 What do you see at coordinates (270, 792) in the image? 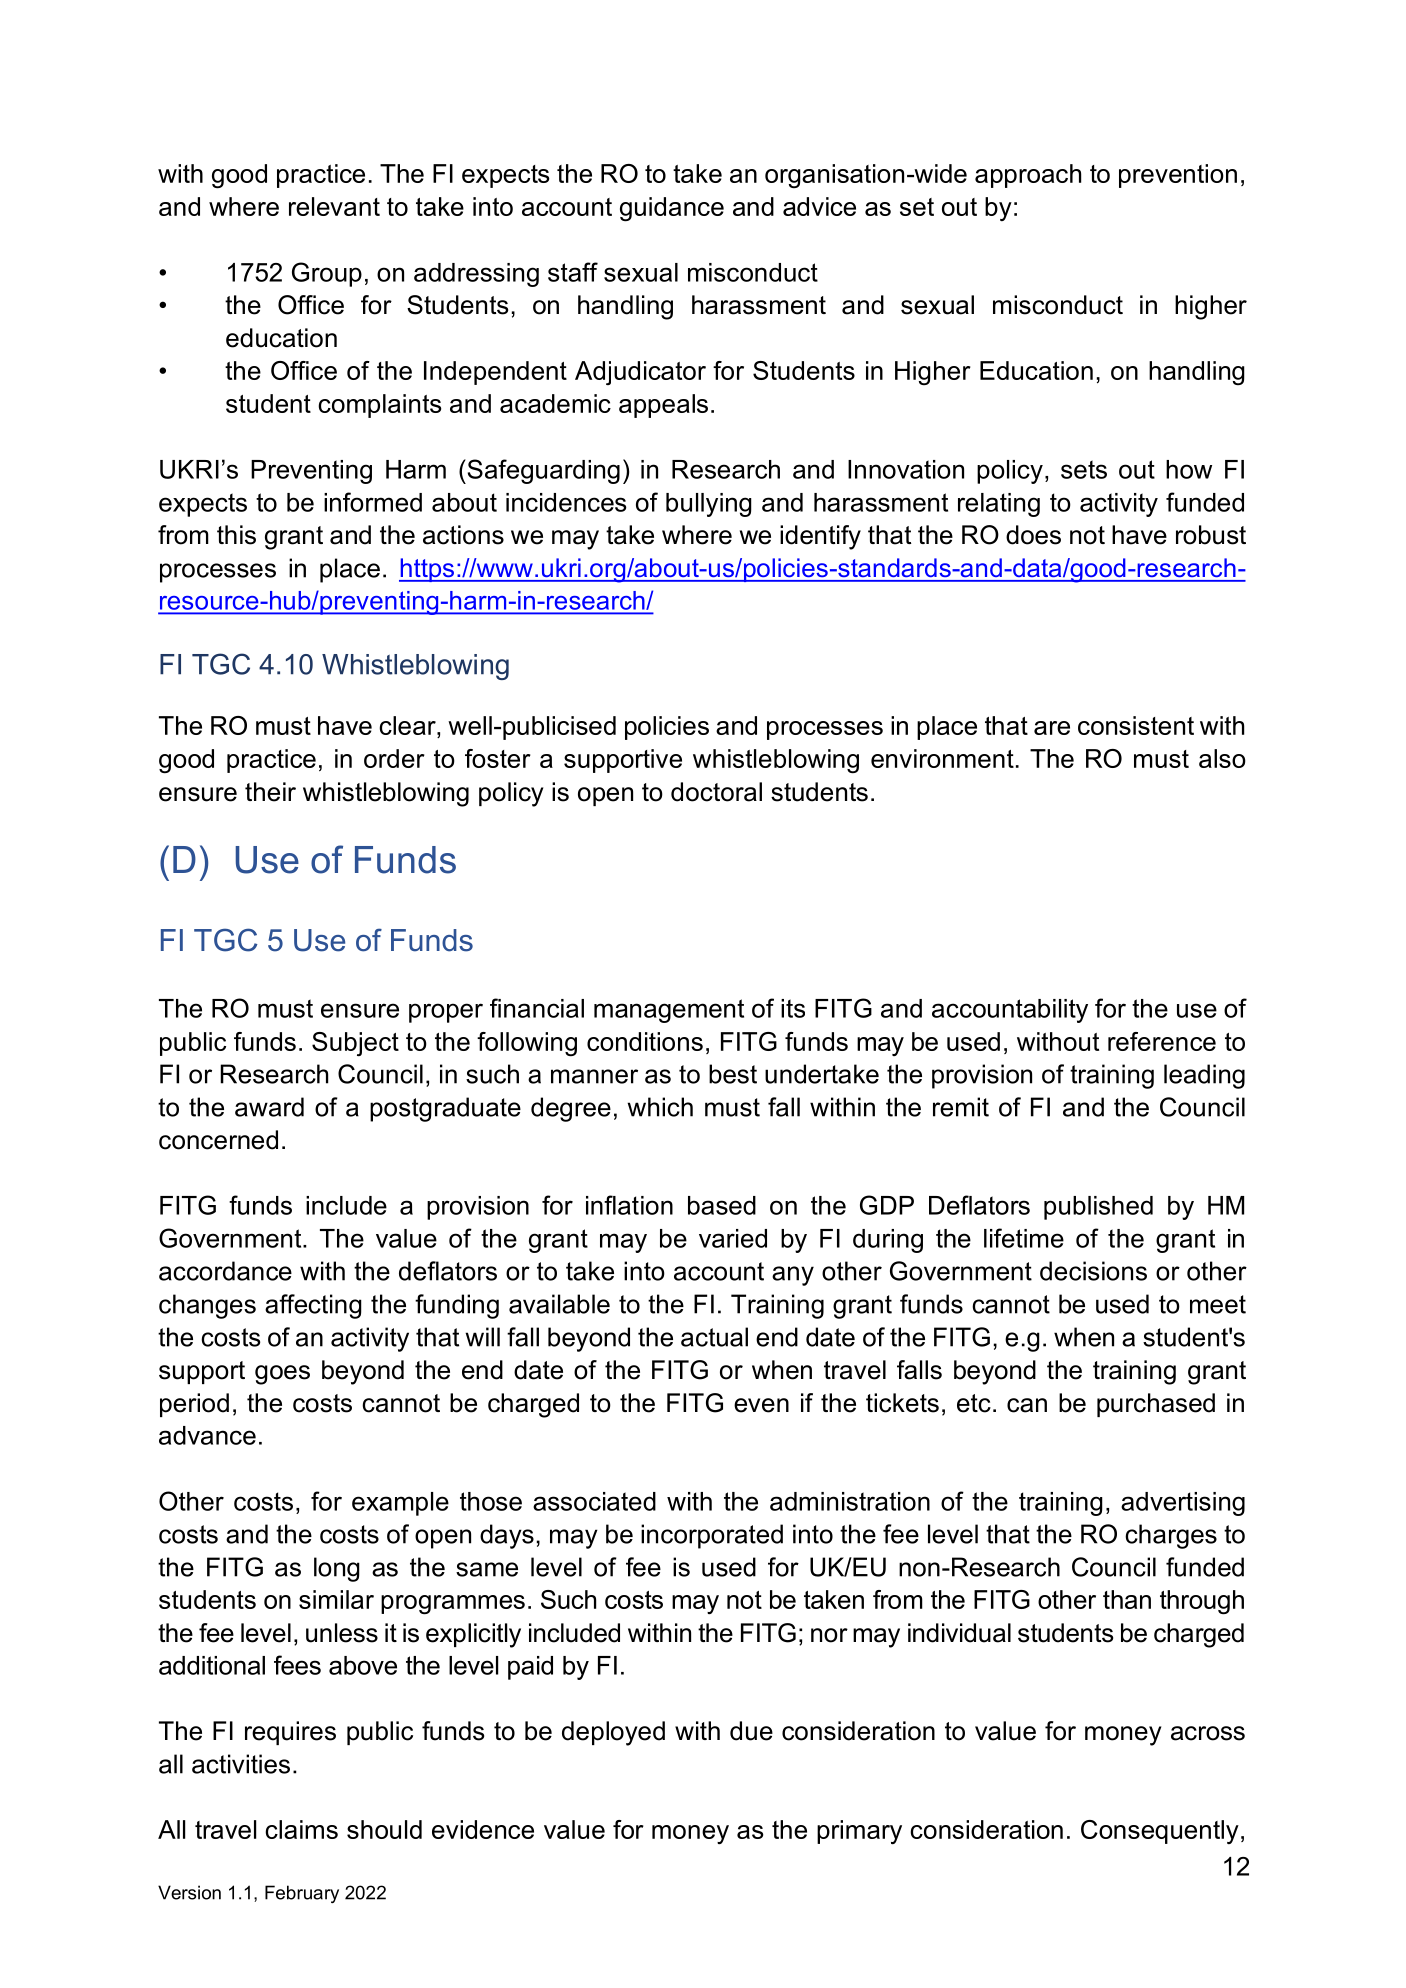
I see `their` at bounding box center [270, 792].
